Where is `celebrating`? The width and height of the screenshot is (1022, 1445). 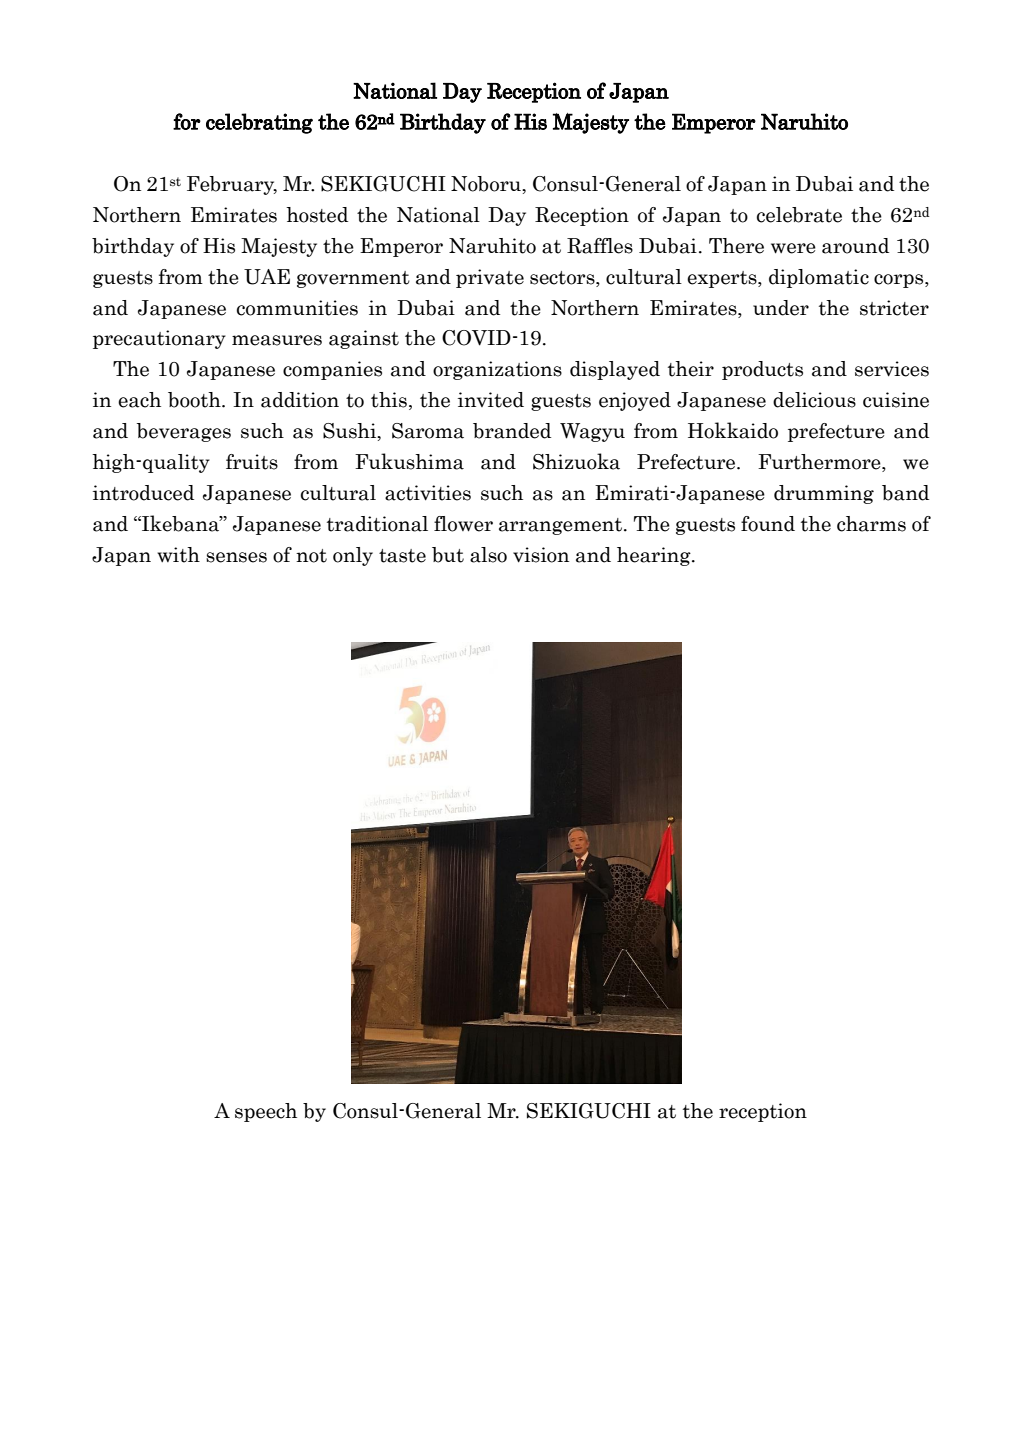
celebrating is located at coordinates (259, 123).
